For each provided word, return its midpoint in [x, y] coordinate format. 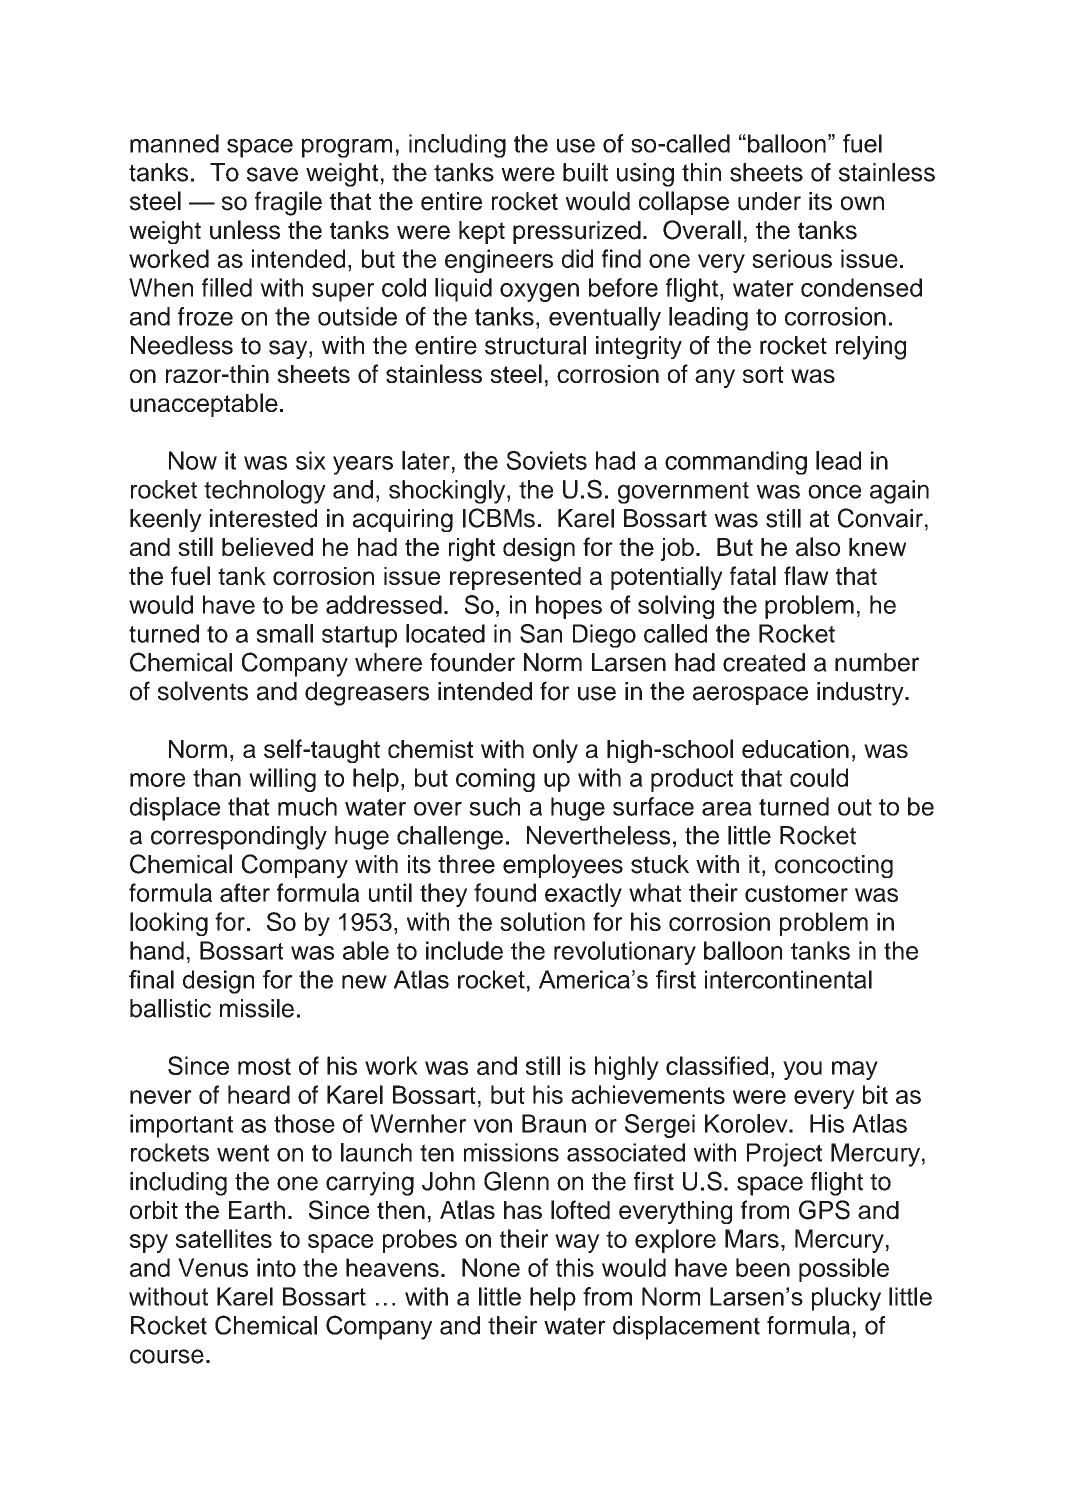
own [862, 203]
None [491, 1267]
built [585, 172]
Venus [213, 1267]
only [555, 751]
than [217, 777]
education [795, 749]
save [272, 174]
